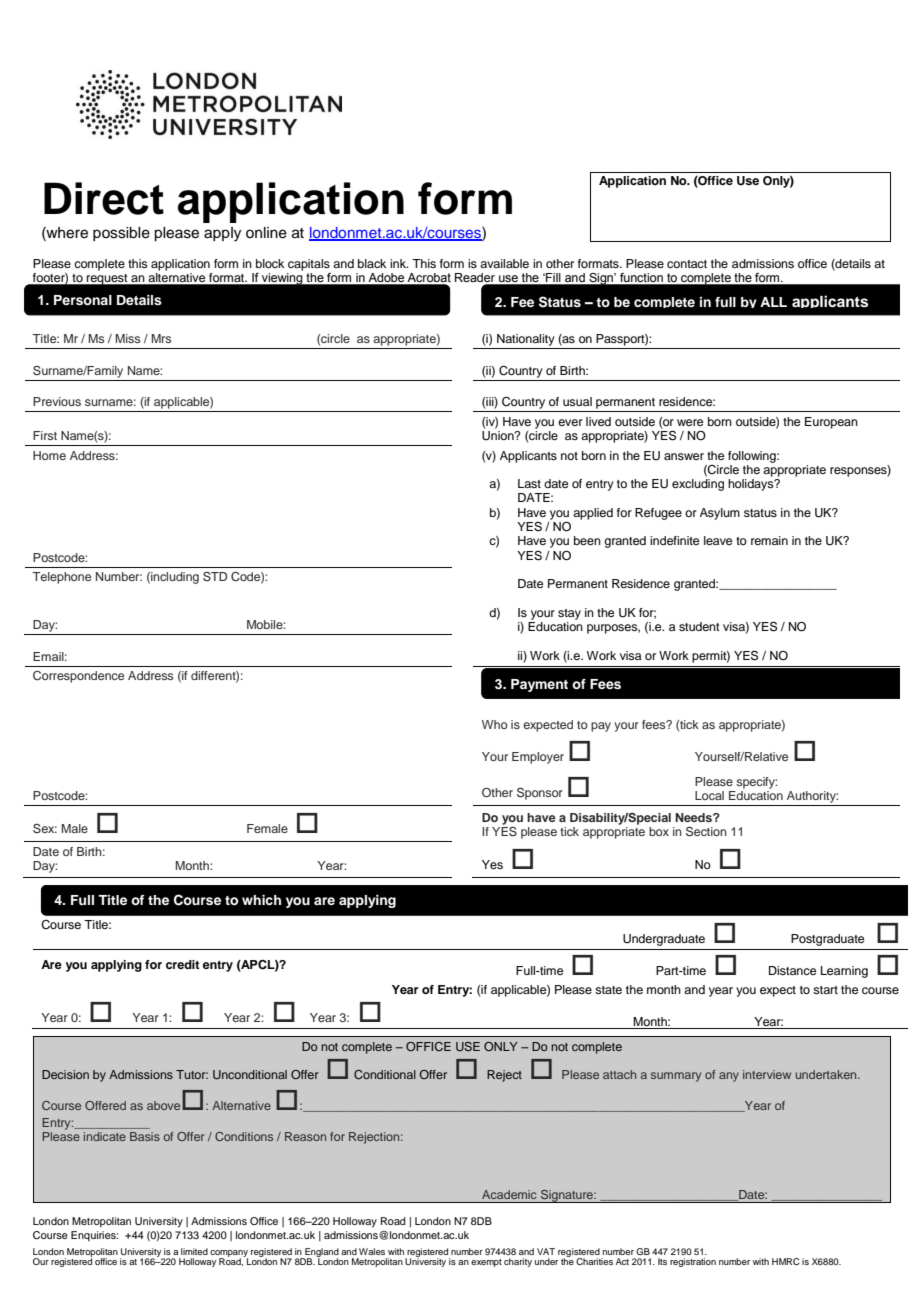 Image resolution: width=924 pixels, height=1309 pixels. I want to click on Who, so click(495, 724).
